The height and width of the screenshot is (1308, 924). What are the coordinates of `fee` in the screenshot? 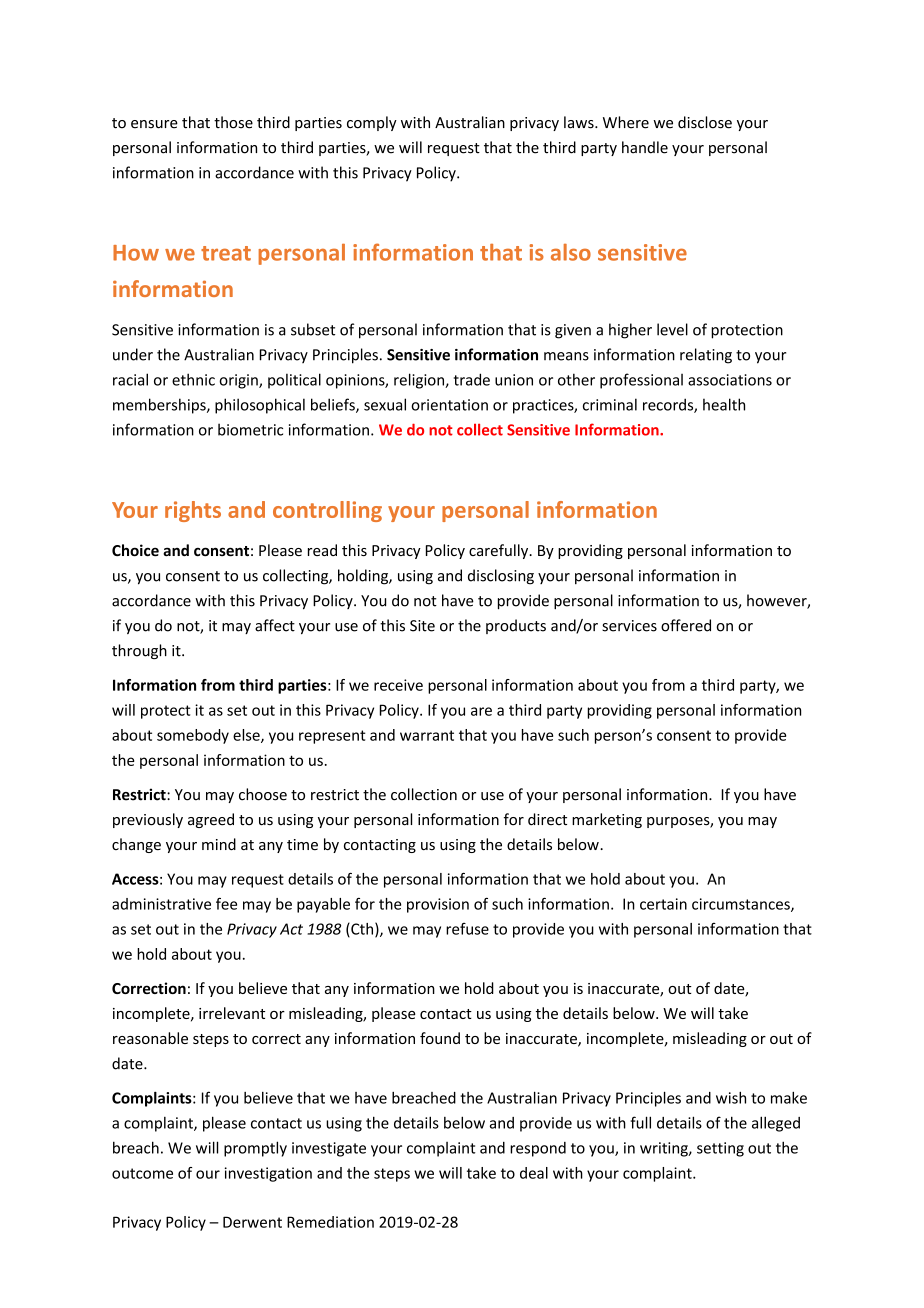 It's located at (226, 904).
